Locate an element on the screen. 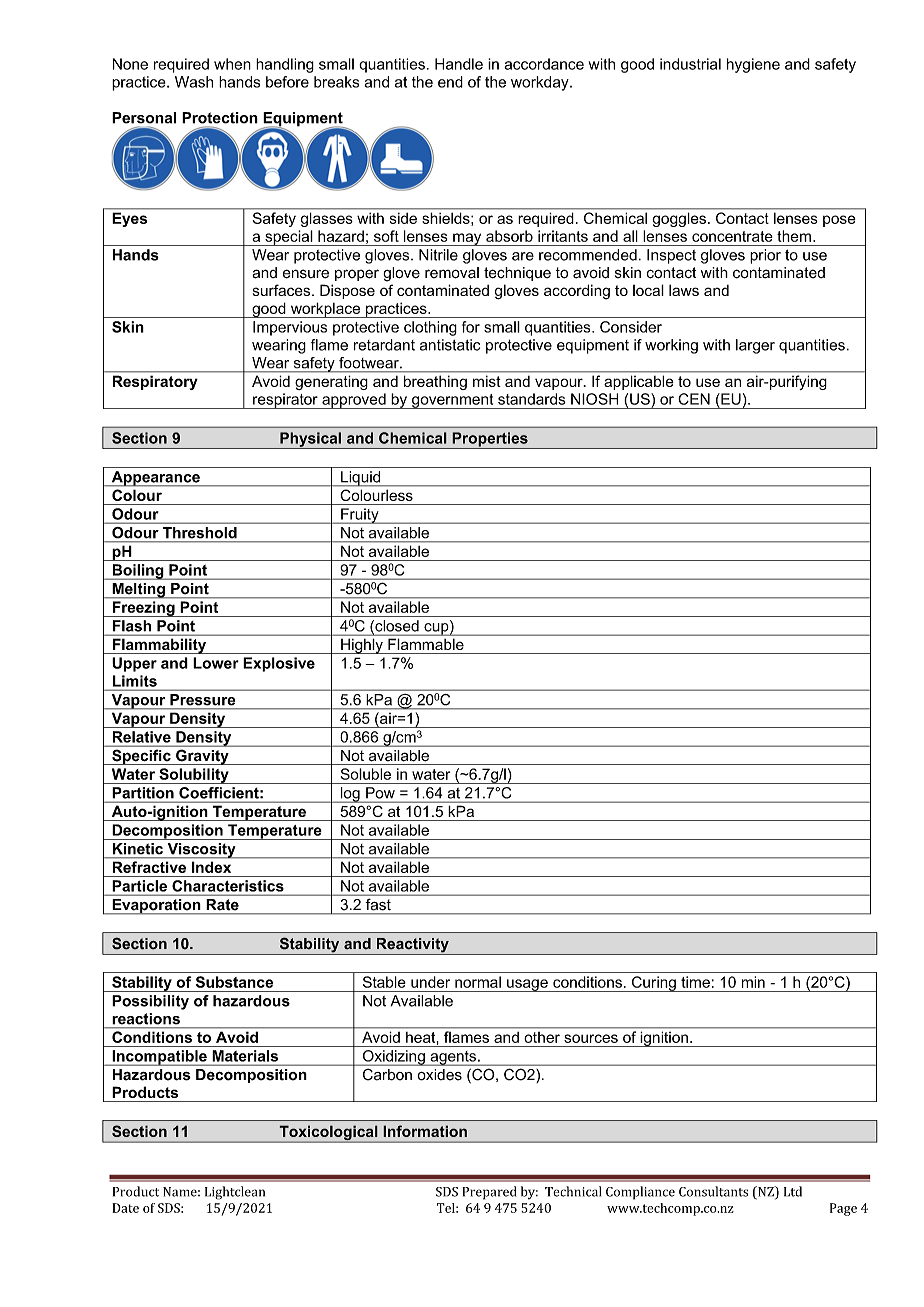  industrial is located at coordinates (690, 64).
